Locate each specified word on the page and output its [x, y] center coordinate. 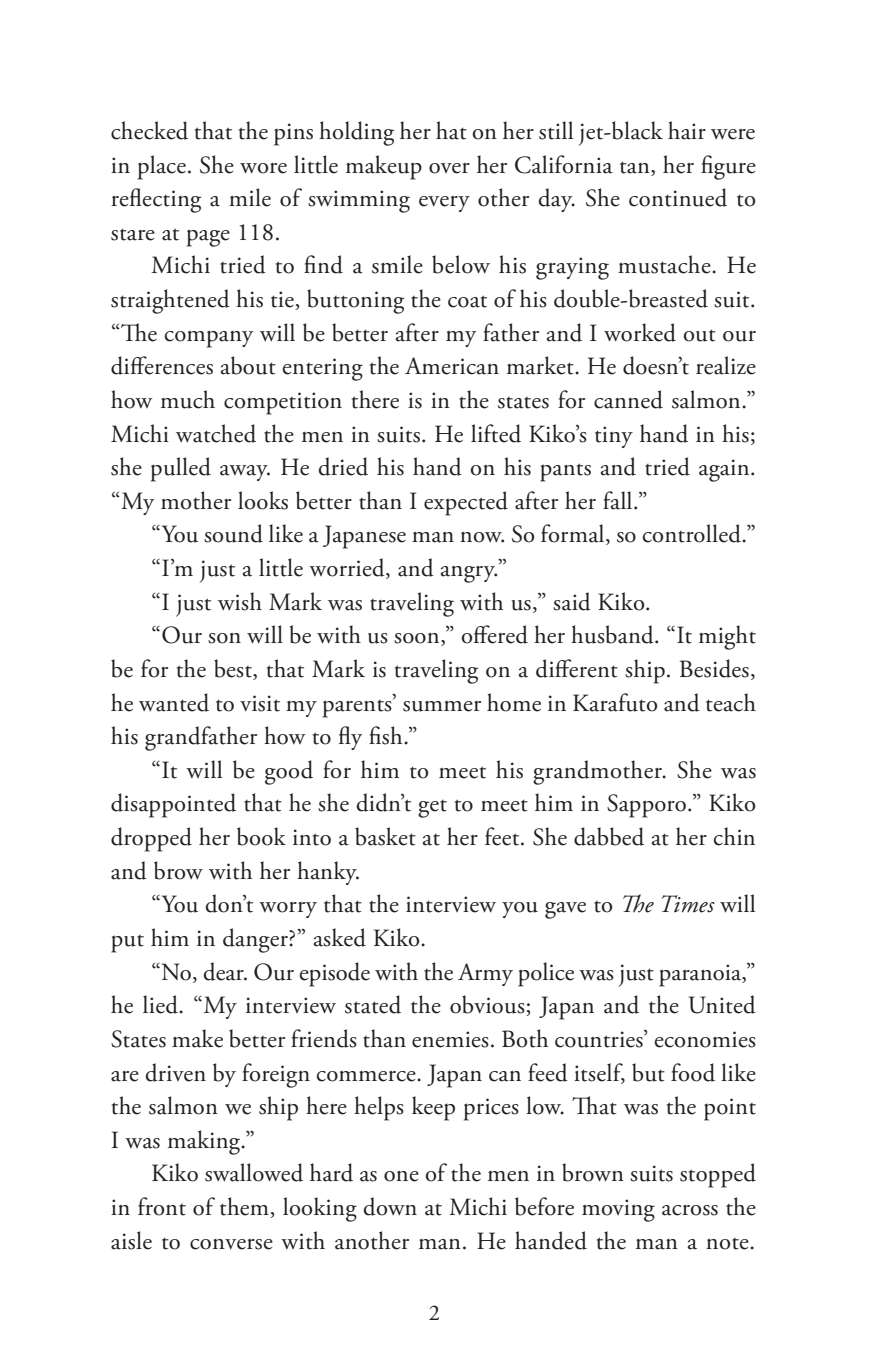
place [162, 167]
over [449, 168]
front [162, 1206]
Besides [714, 668]
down [390, 1206]
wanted [174, 702]
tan [636, 167]
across [690, 1210]
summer [442, 706]
